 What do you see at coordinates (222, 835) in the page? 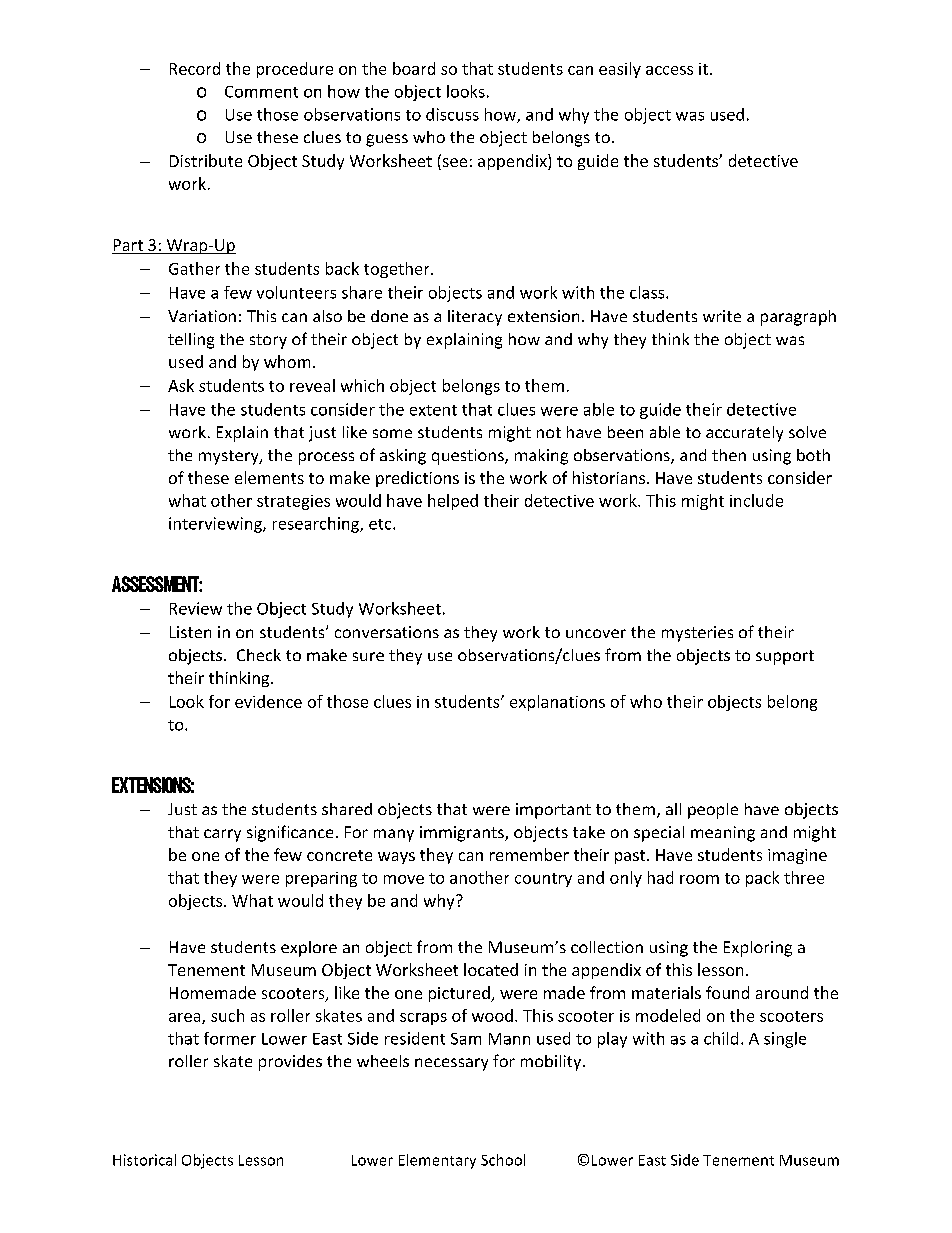
I see `carry` at bounding box center [222, 835].
